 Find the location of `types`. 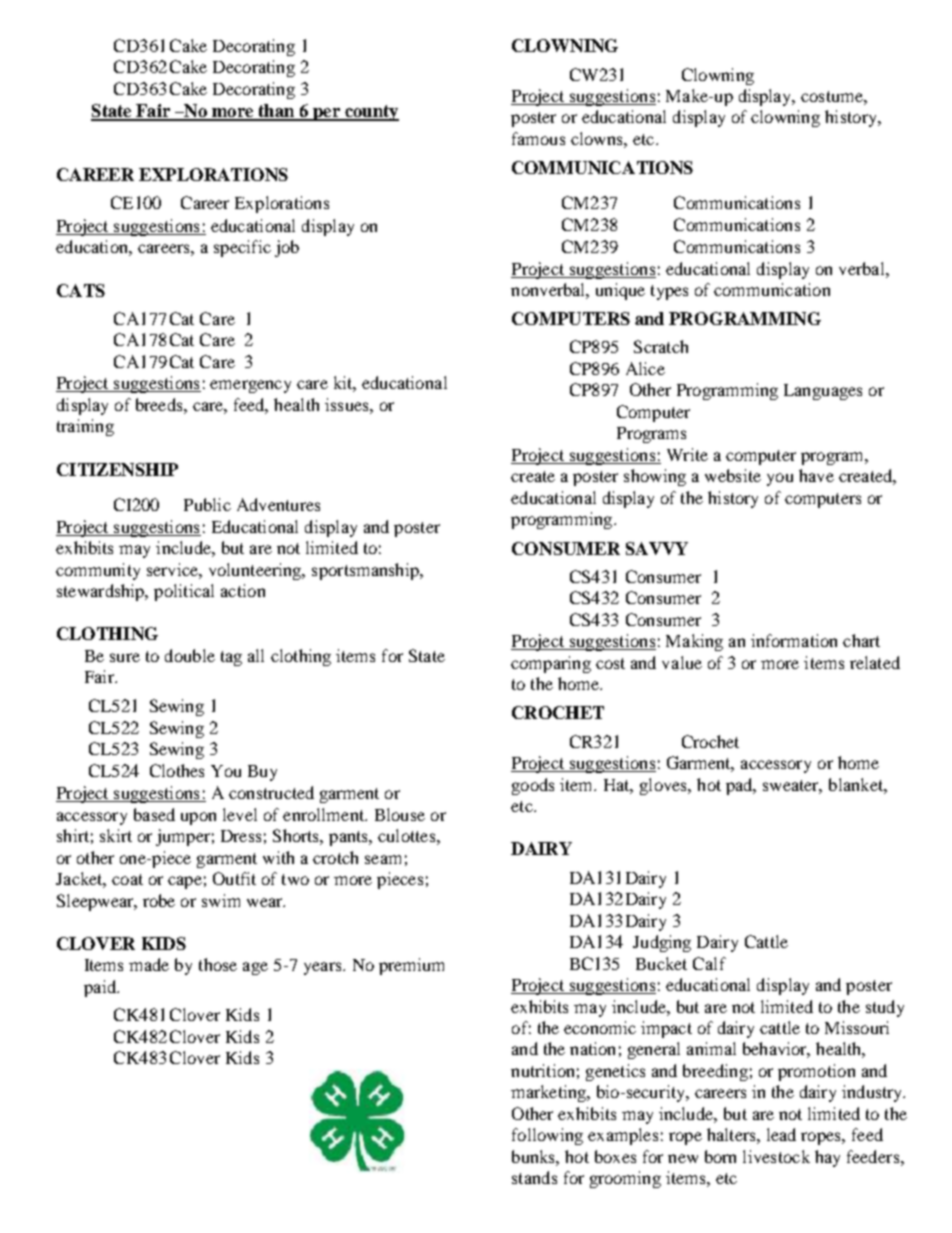

types is located at coordinates (669, 292).
